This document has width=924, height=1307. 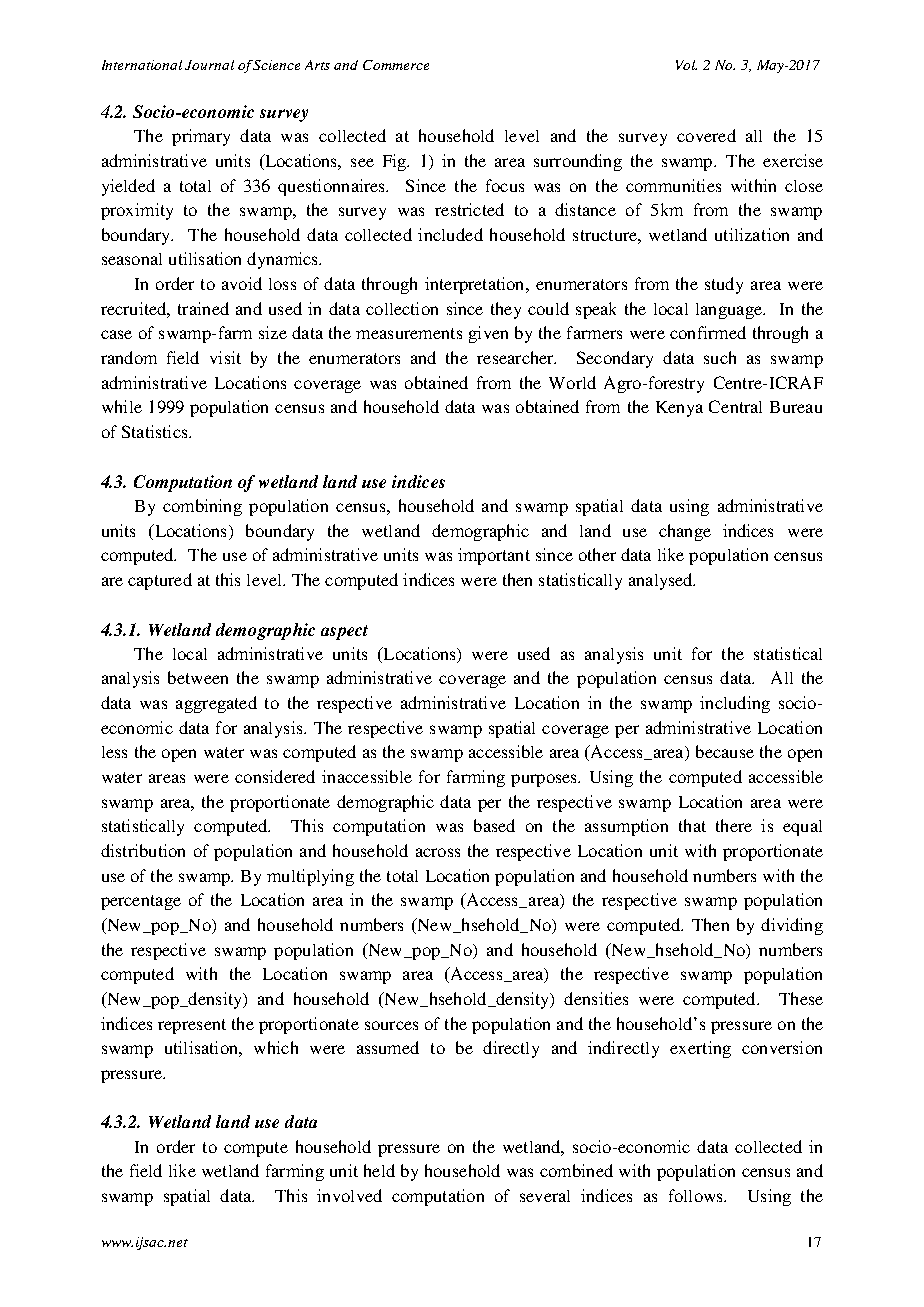 I want to click on covered, so click(x=706, y=135).
